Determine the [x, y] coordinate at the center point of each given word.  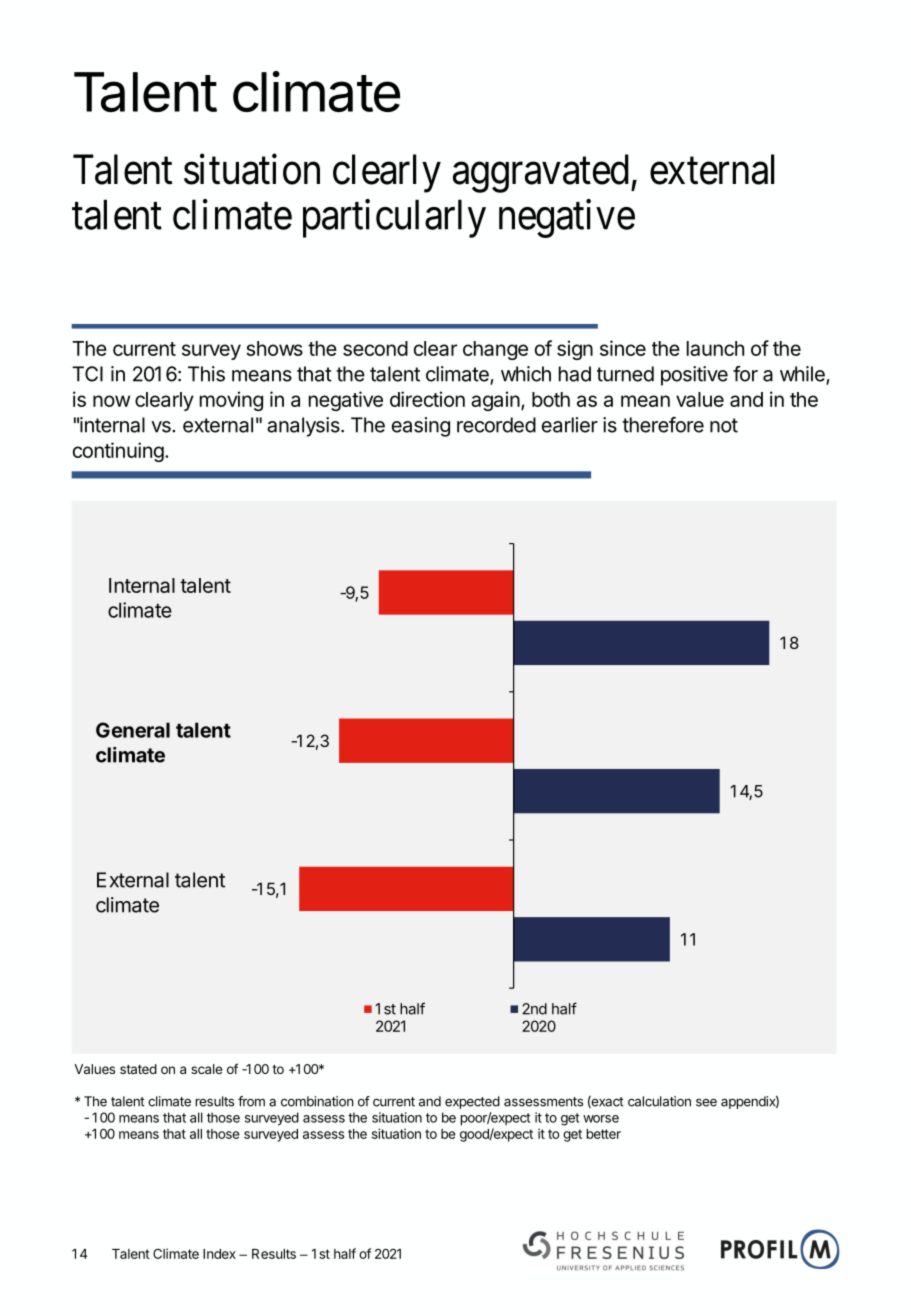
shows [274, 348]
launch [715, 348]
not [724, 425]
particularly [394, 218]
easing [421, 427]
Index [219, 1254]
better [603, 1134]
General [133, 730]
